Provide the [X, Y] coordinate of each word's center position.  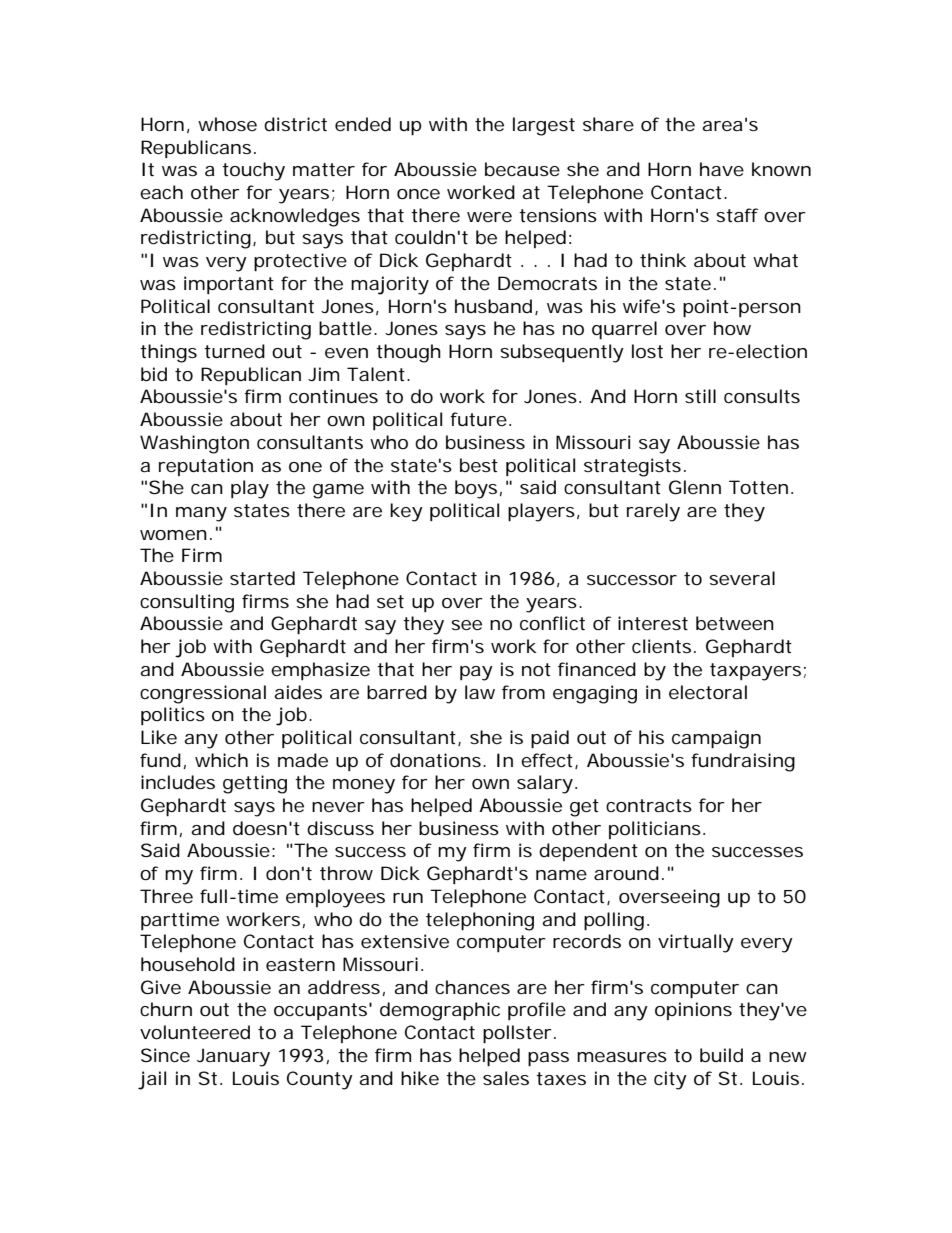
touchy [253, 171]
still [700, 396]
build [721, 1055]
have [722, 169]
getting [255, 784]
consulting [187, 603]
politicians [655, 830]
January [233, 1057]
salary [545, 784]
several [742, 578]
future [478, 419]
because [522, 169]
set [390, 601]
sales [506, 1078]
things [168, 353]
